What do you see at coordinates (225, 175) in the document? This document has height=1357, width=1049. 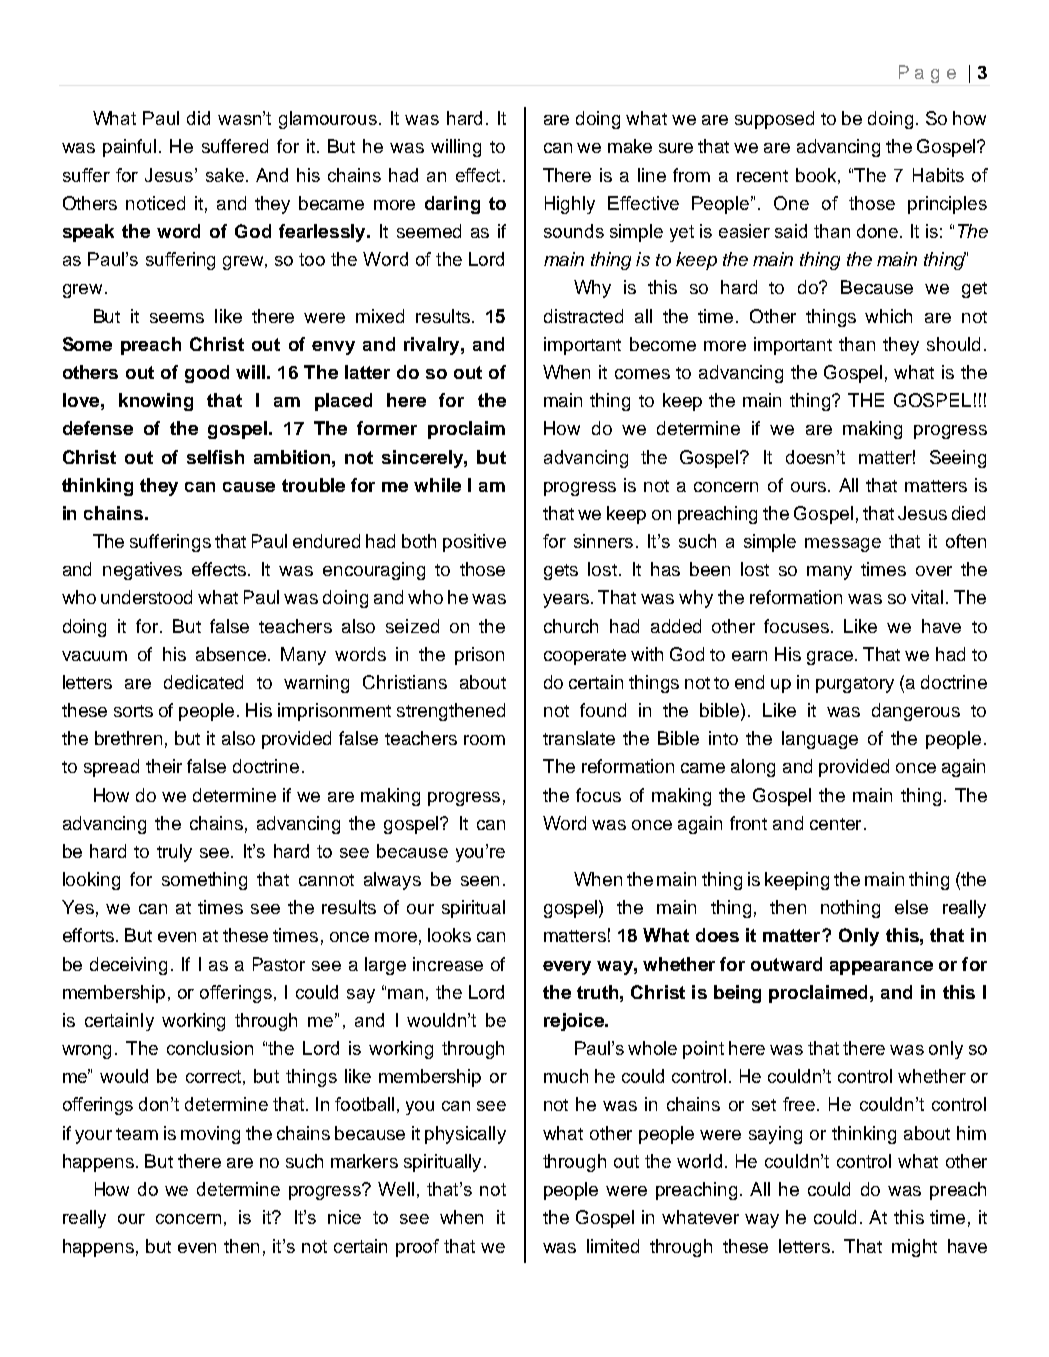 I see `sake` at bounding box center [225, 175].
